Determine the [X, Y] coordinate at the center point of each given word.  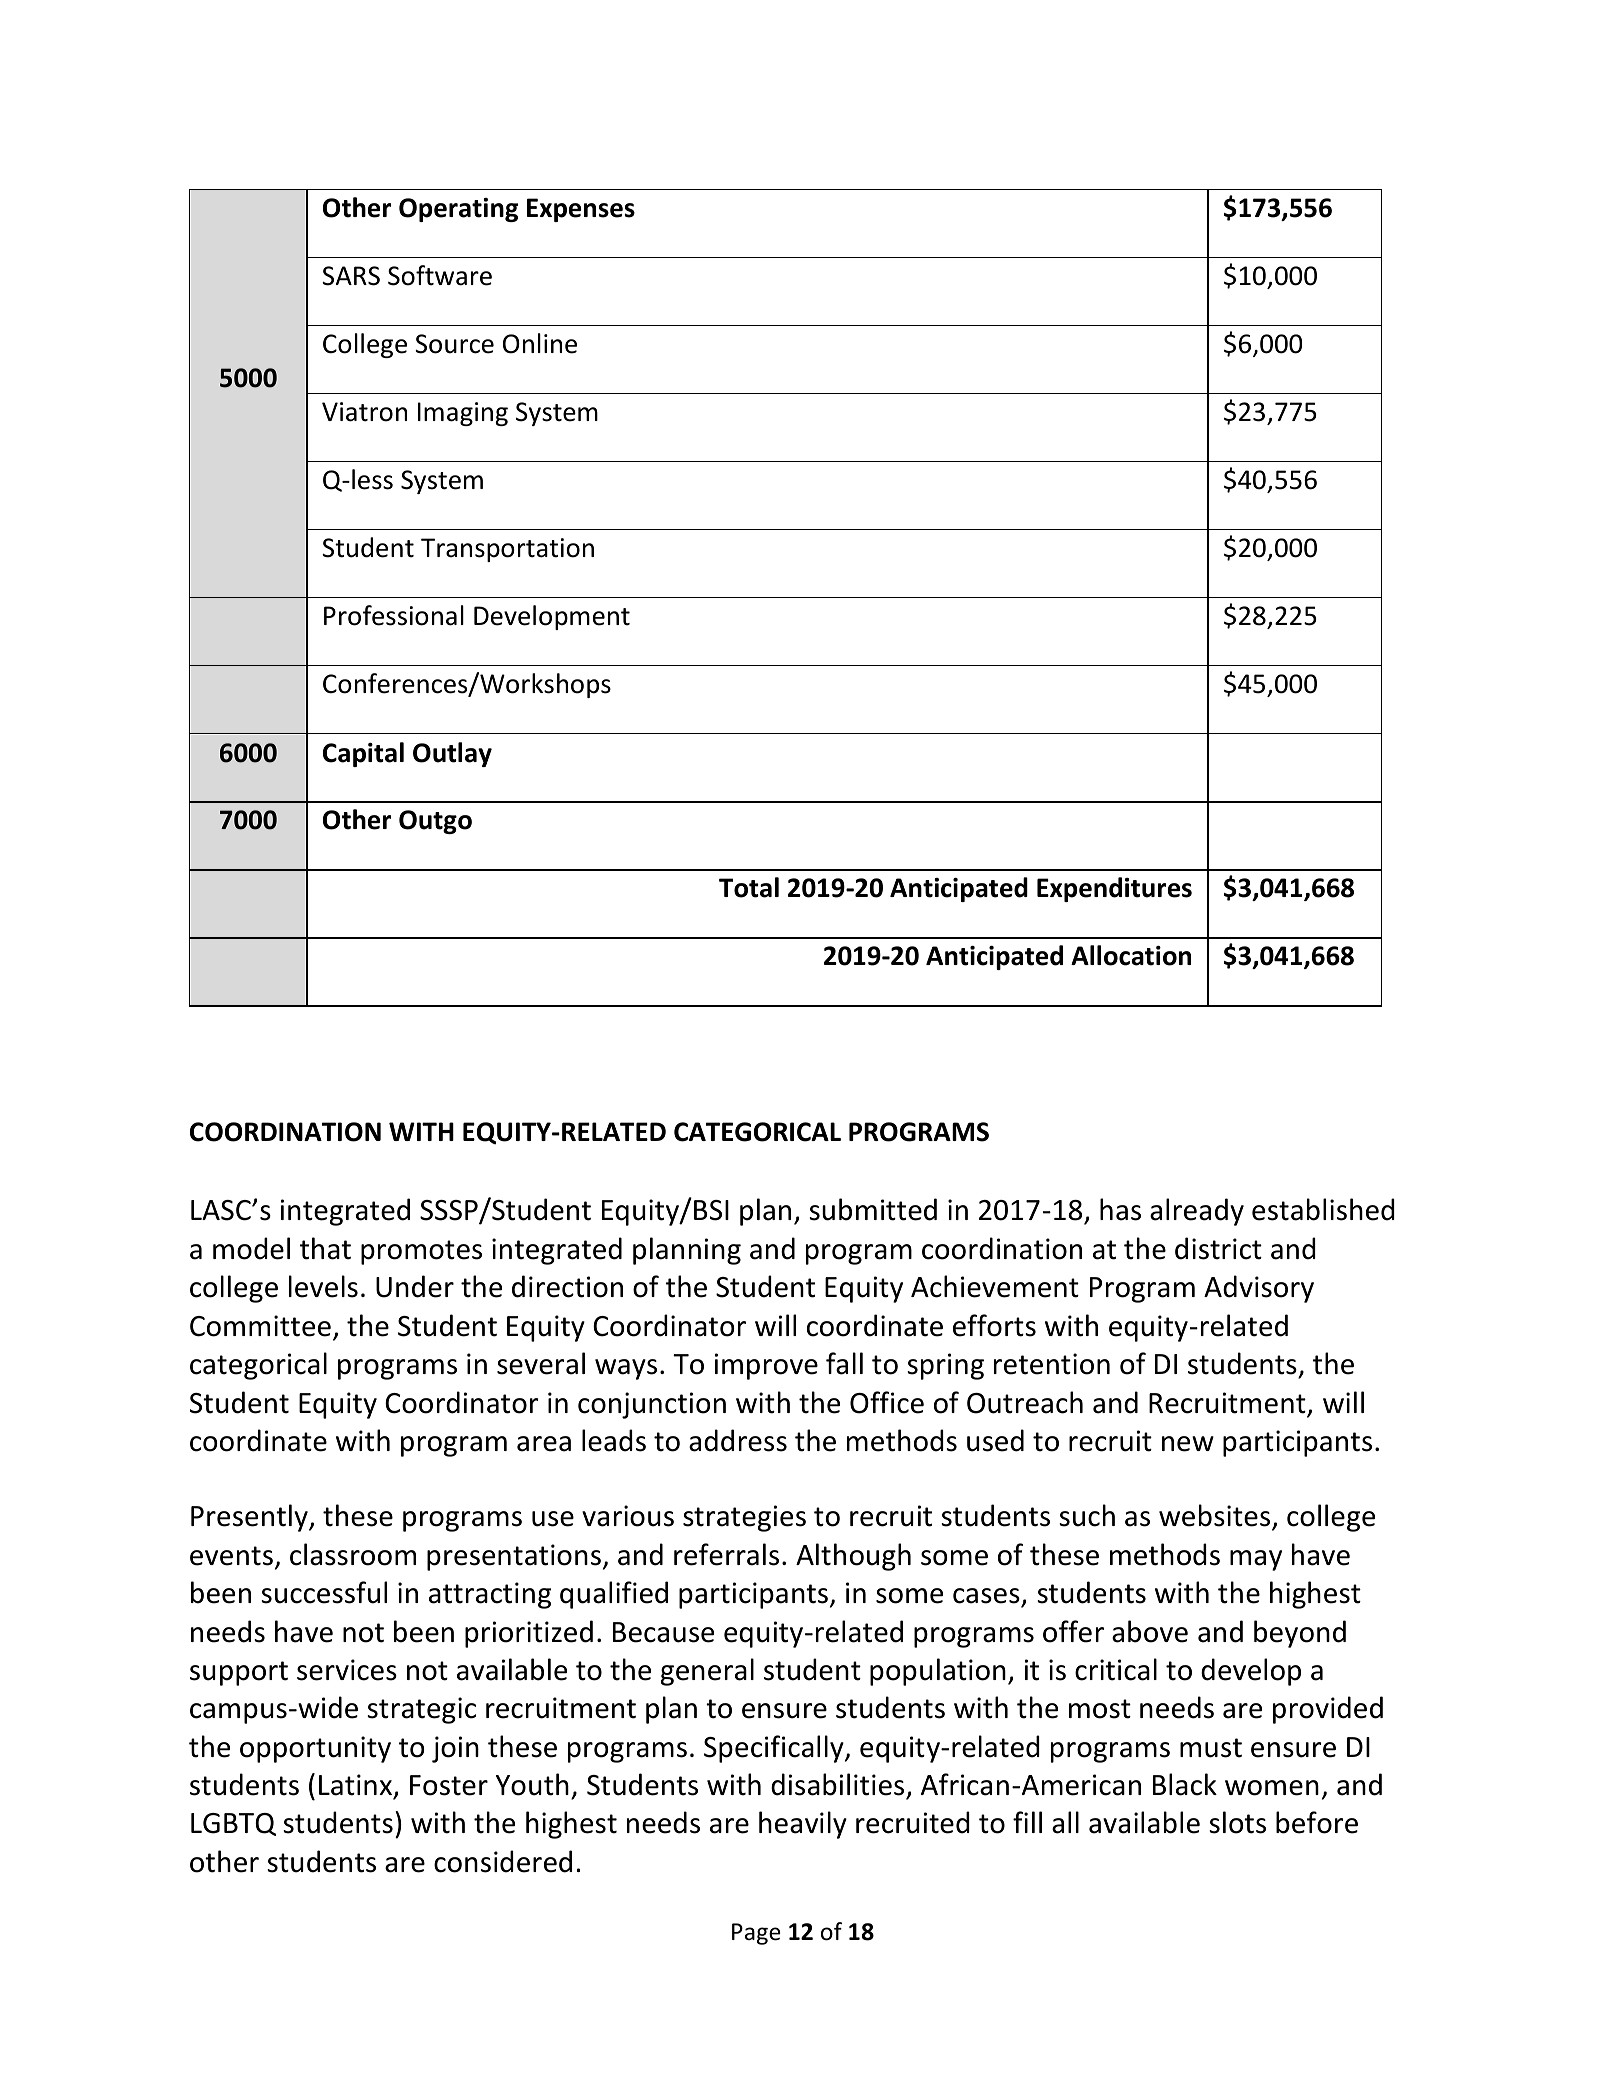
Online [540, 343]
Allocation [1131, 955]
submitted [873, 1209]
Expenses [581, 210]
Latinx [355, 1785]
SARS [351, 276]
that [325, 1248]
